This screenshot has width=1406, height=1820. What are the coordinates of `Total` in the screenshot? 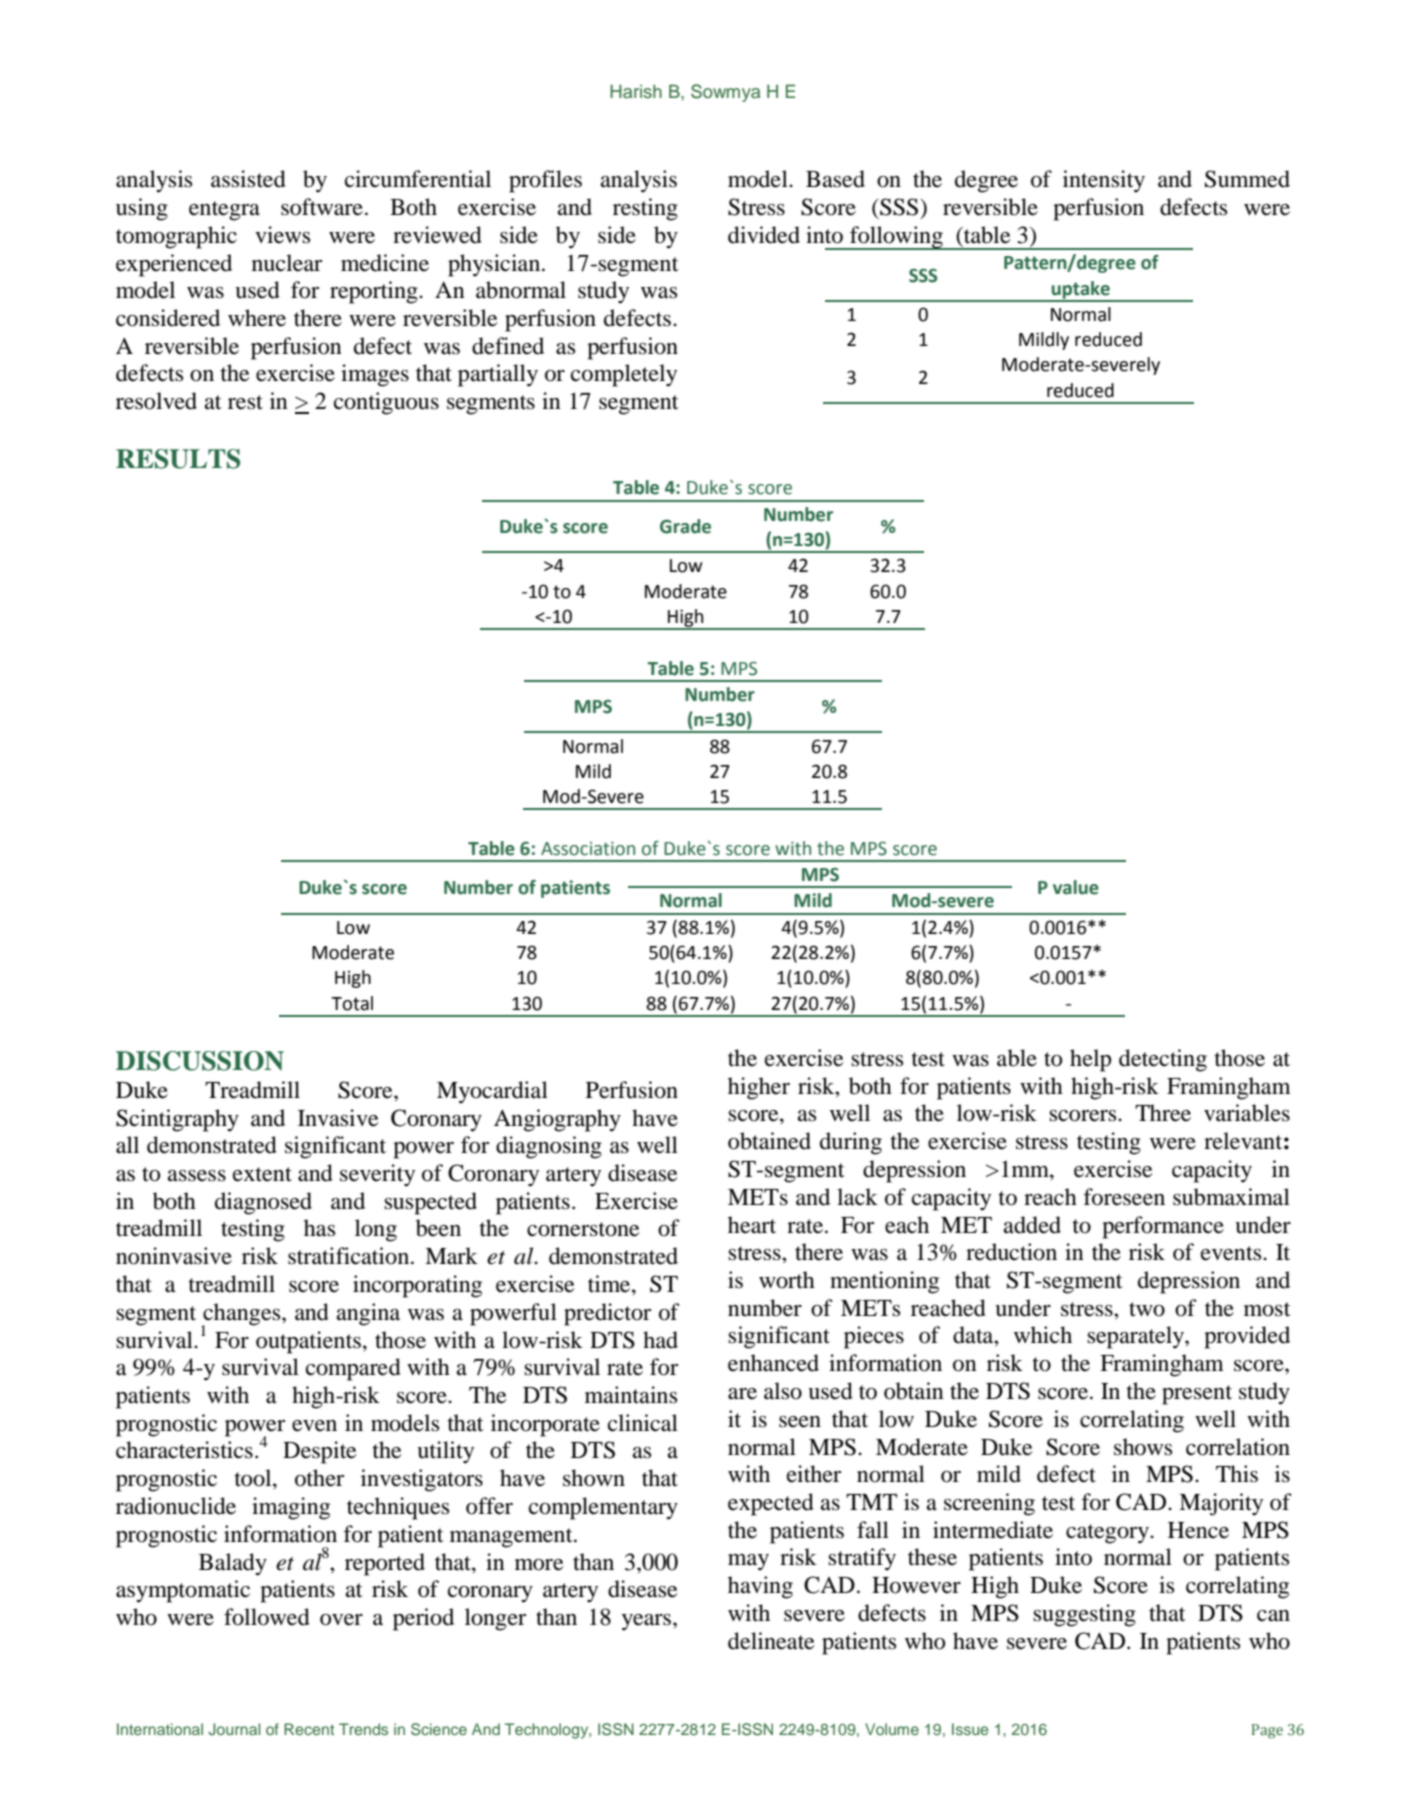 It's located at (352, 1003).
